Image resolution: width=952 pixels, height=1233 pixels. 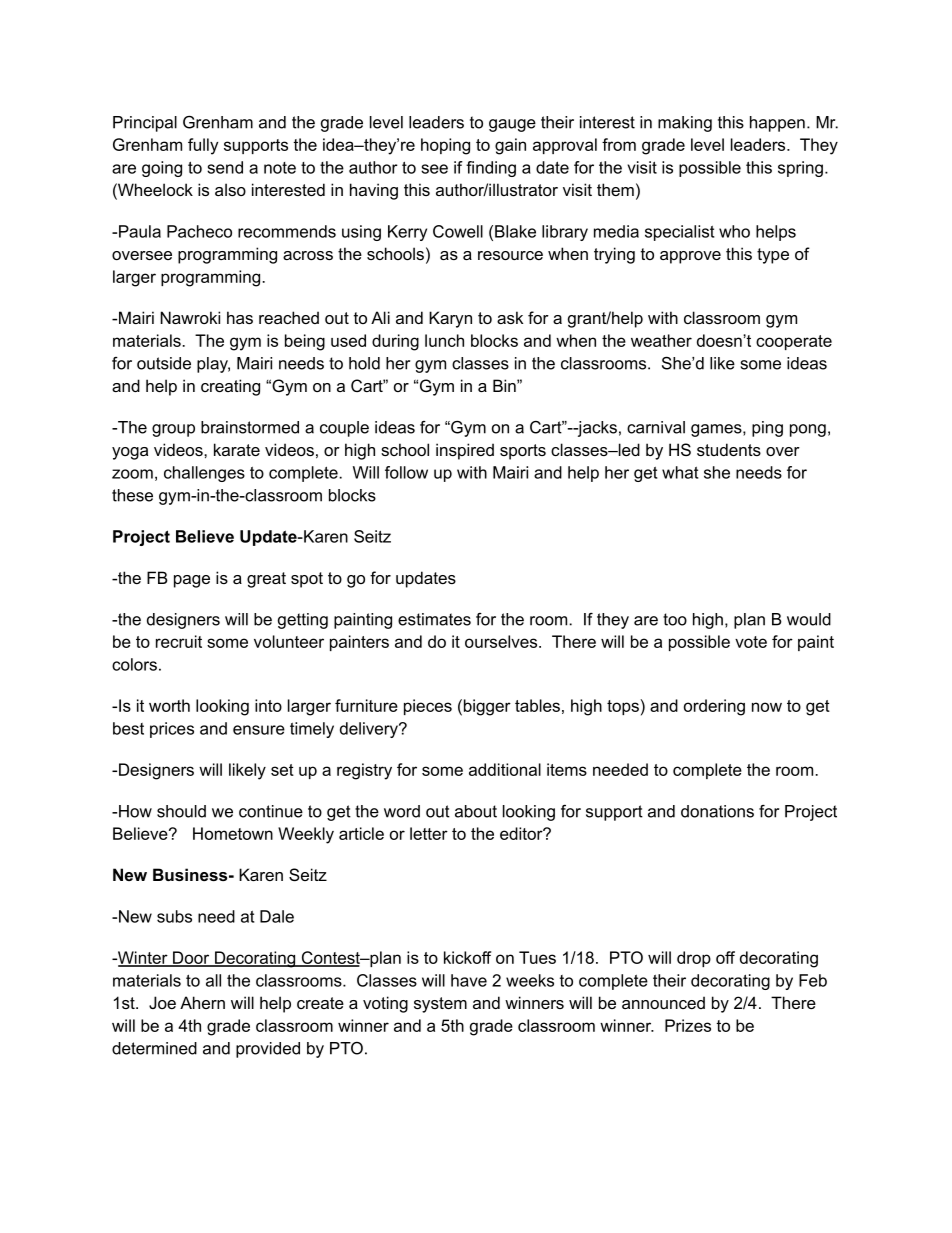 I want to click on Prizes, so click(x=688, y=1025).
